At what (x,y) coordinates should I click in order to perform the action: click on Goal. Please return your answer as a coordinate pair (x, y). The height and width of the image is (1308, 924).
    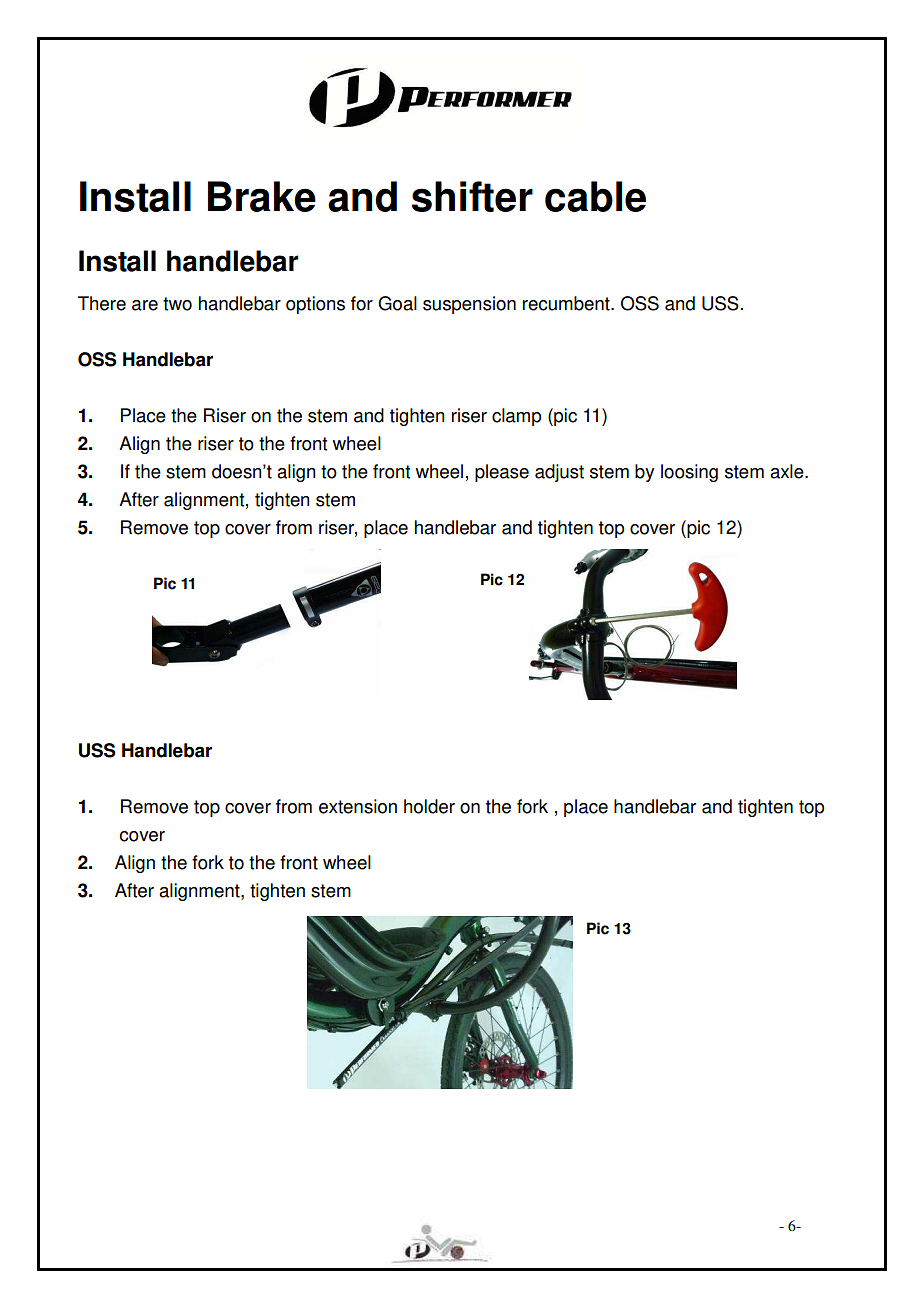
    Looking at the image, I should click on (397, 303).
